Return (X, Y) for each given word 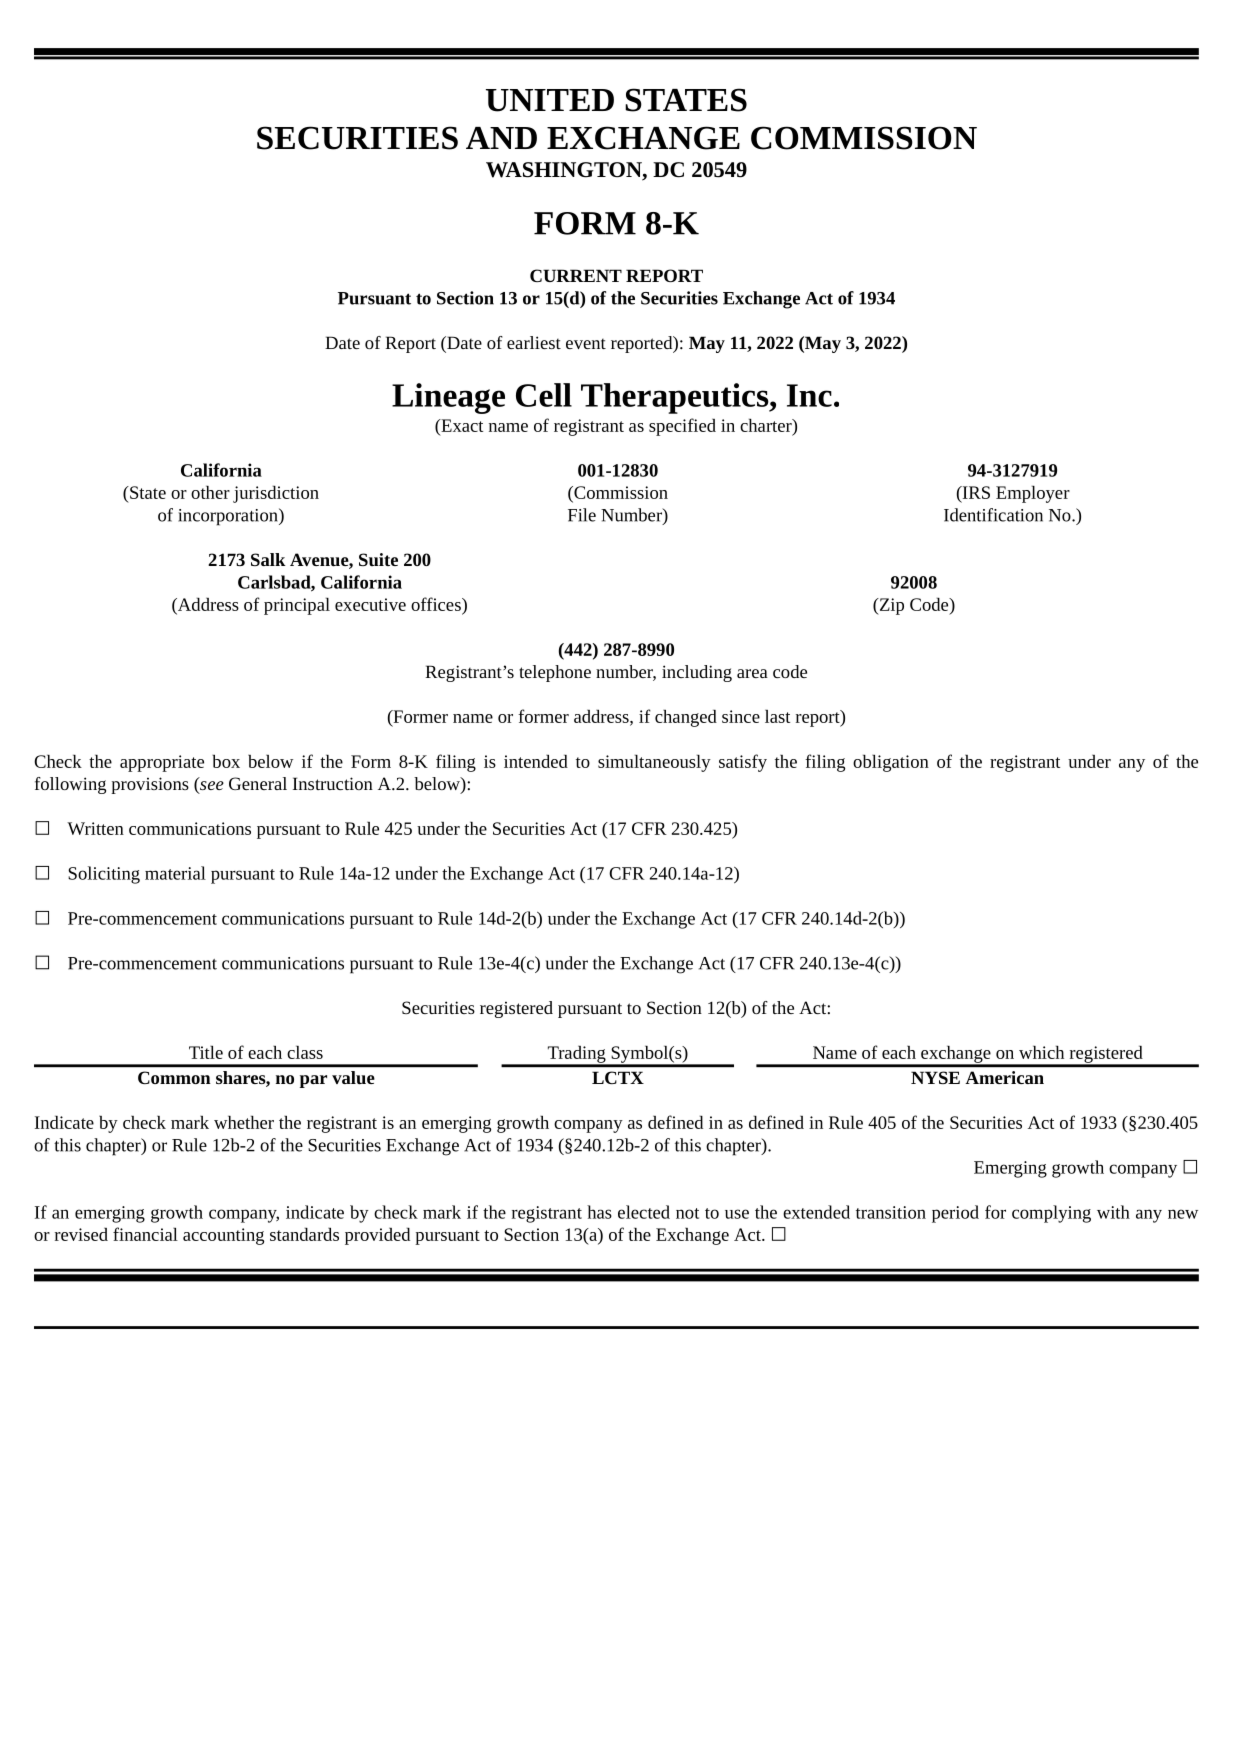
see (211, 787)
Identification (993, 515)
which (1041, 1052)
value (353, 1077)
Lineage (448, 398)
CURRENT (576, 275)
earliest (534, 342)
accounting (223, 1236)
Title (206, 1052)
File (582, 515)
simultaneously (654, 763)
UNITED (550, 100)
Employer (1033, 494)
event (586, 343)
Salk (268, 559)
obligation (891, 763)
